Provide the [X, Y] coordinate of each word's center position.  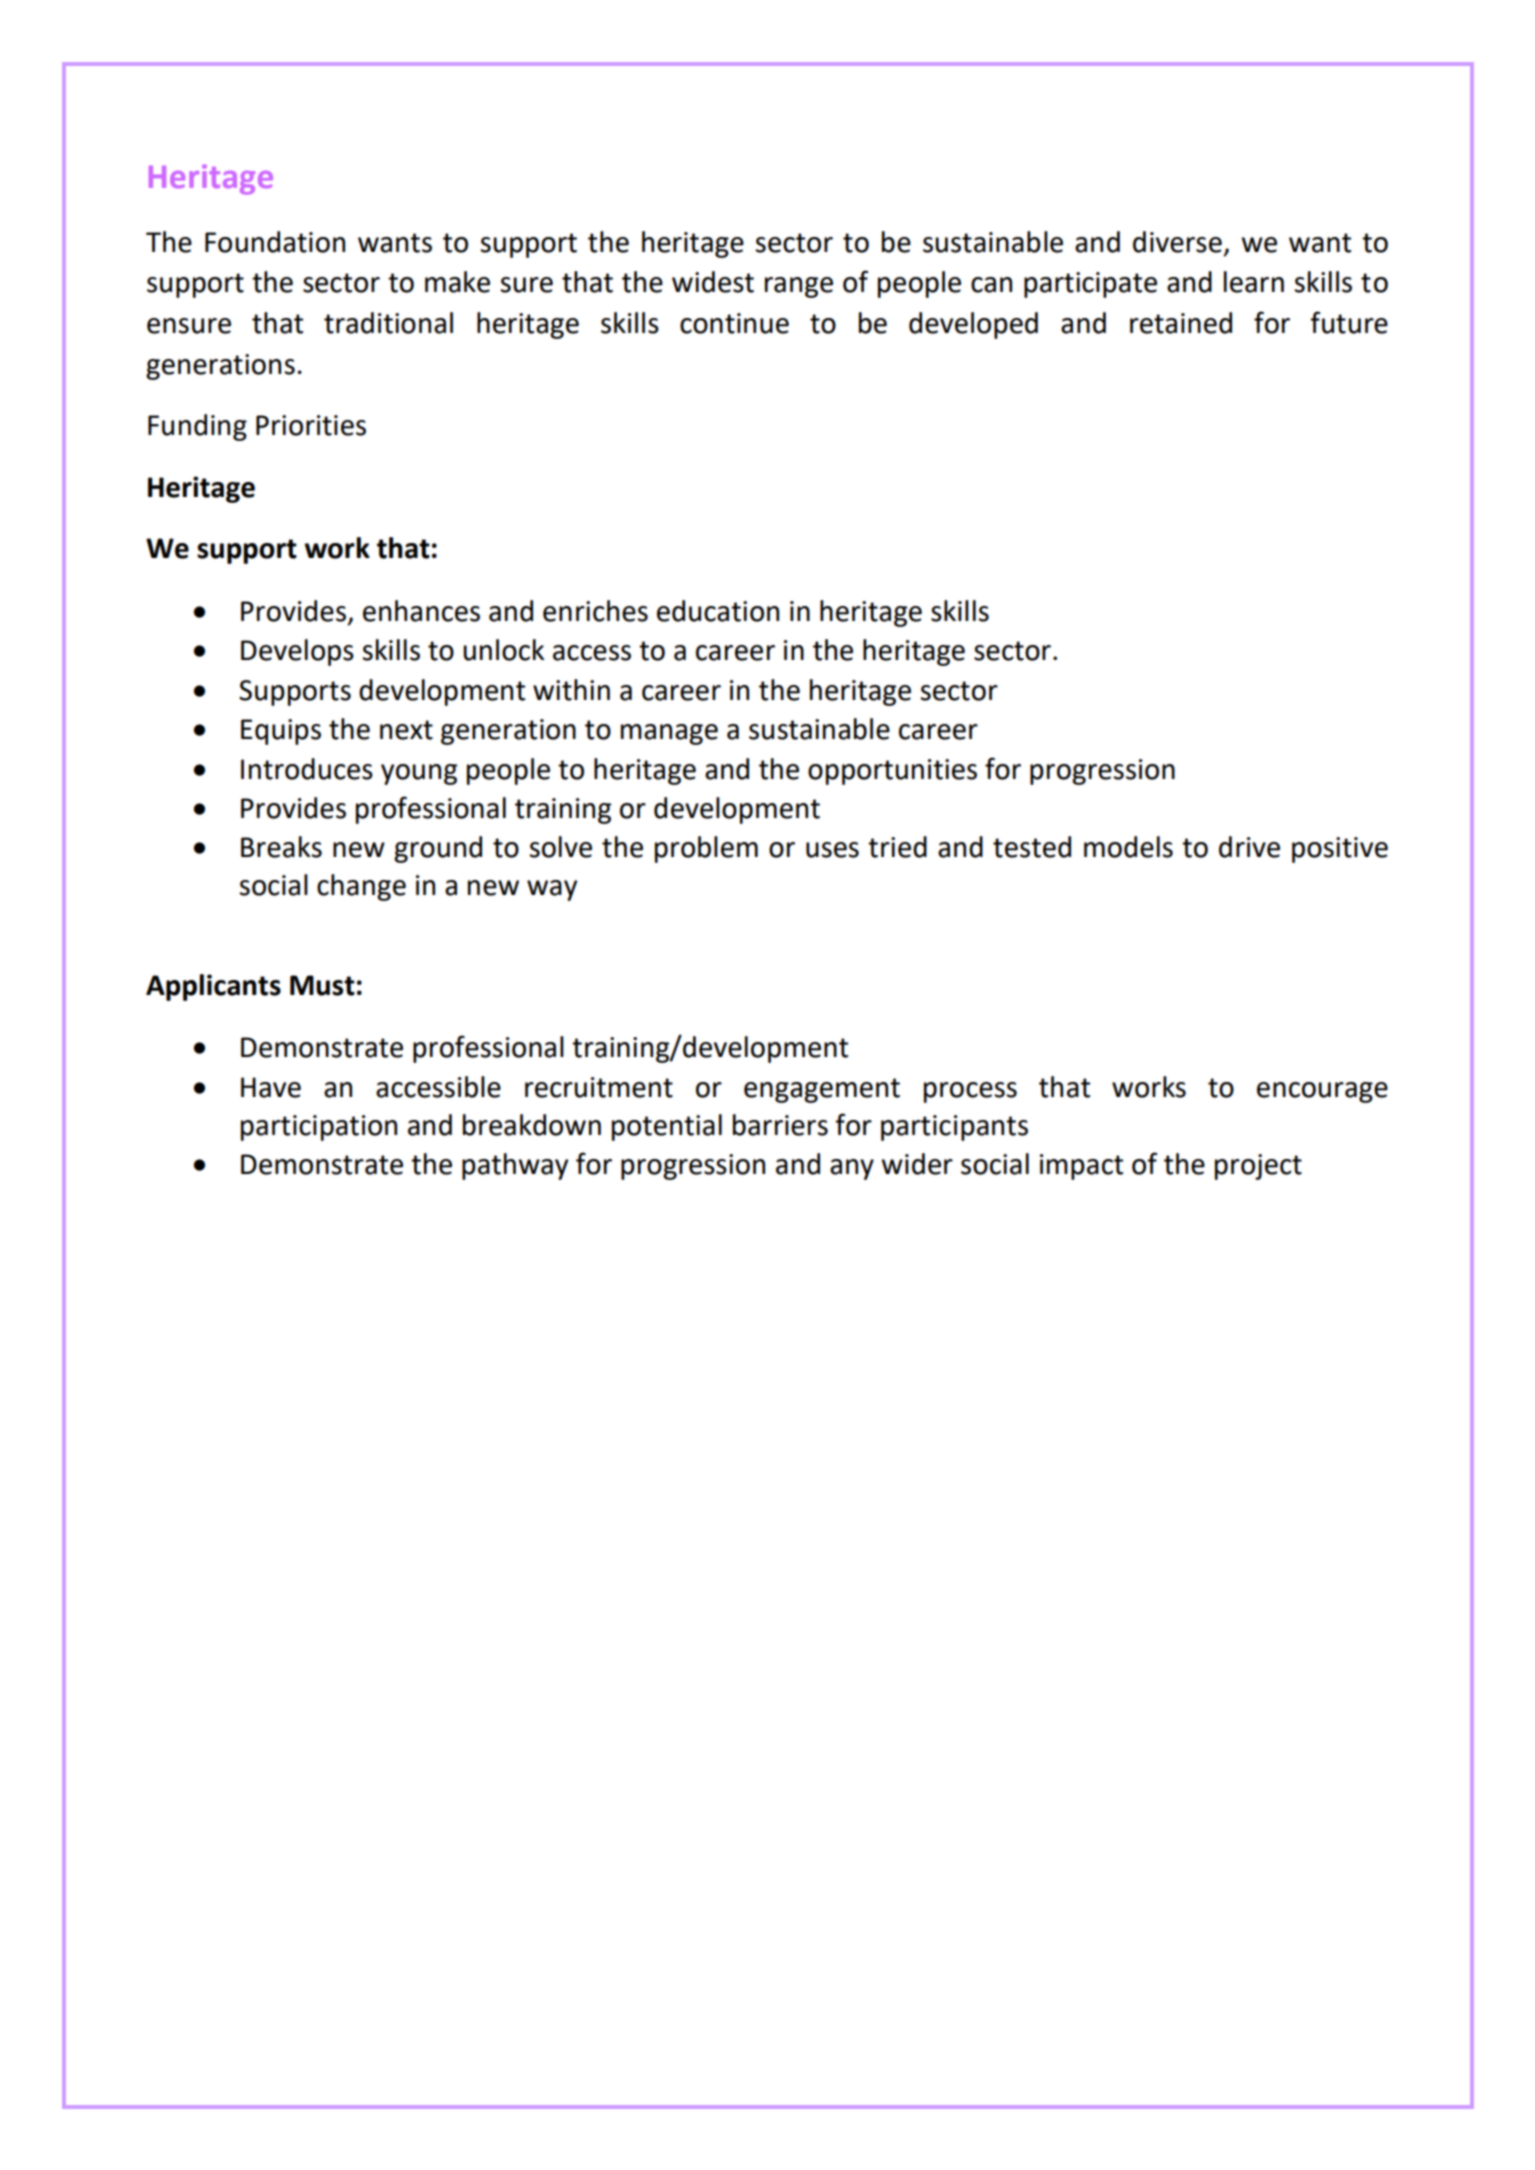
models [1128, 847]
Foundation [275, 242]
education [718, 611]
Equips [281, 732]
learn [1254, 282]
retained [1181, 323]
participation [319, 1128]
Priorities [311, 425]
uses [832, 850]
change [361, 887]
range [799, 287]
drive [1249, 847]
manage [669, 734]
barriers [780, 1125]
